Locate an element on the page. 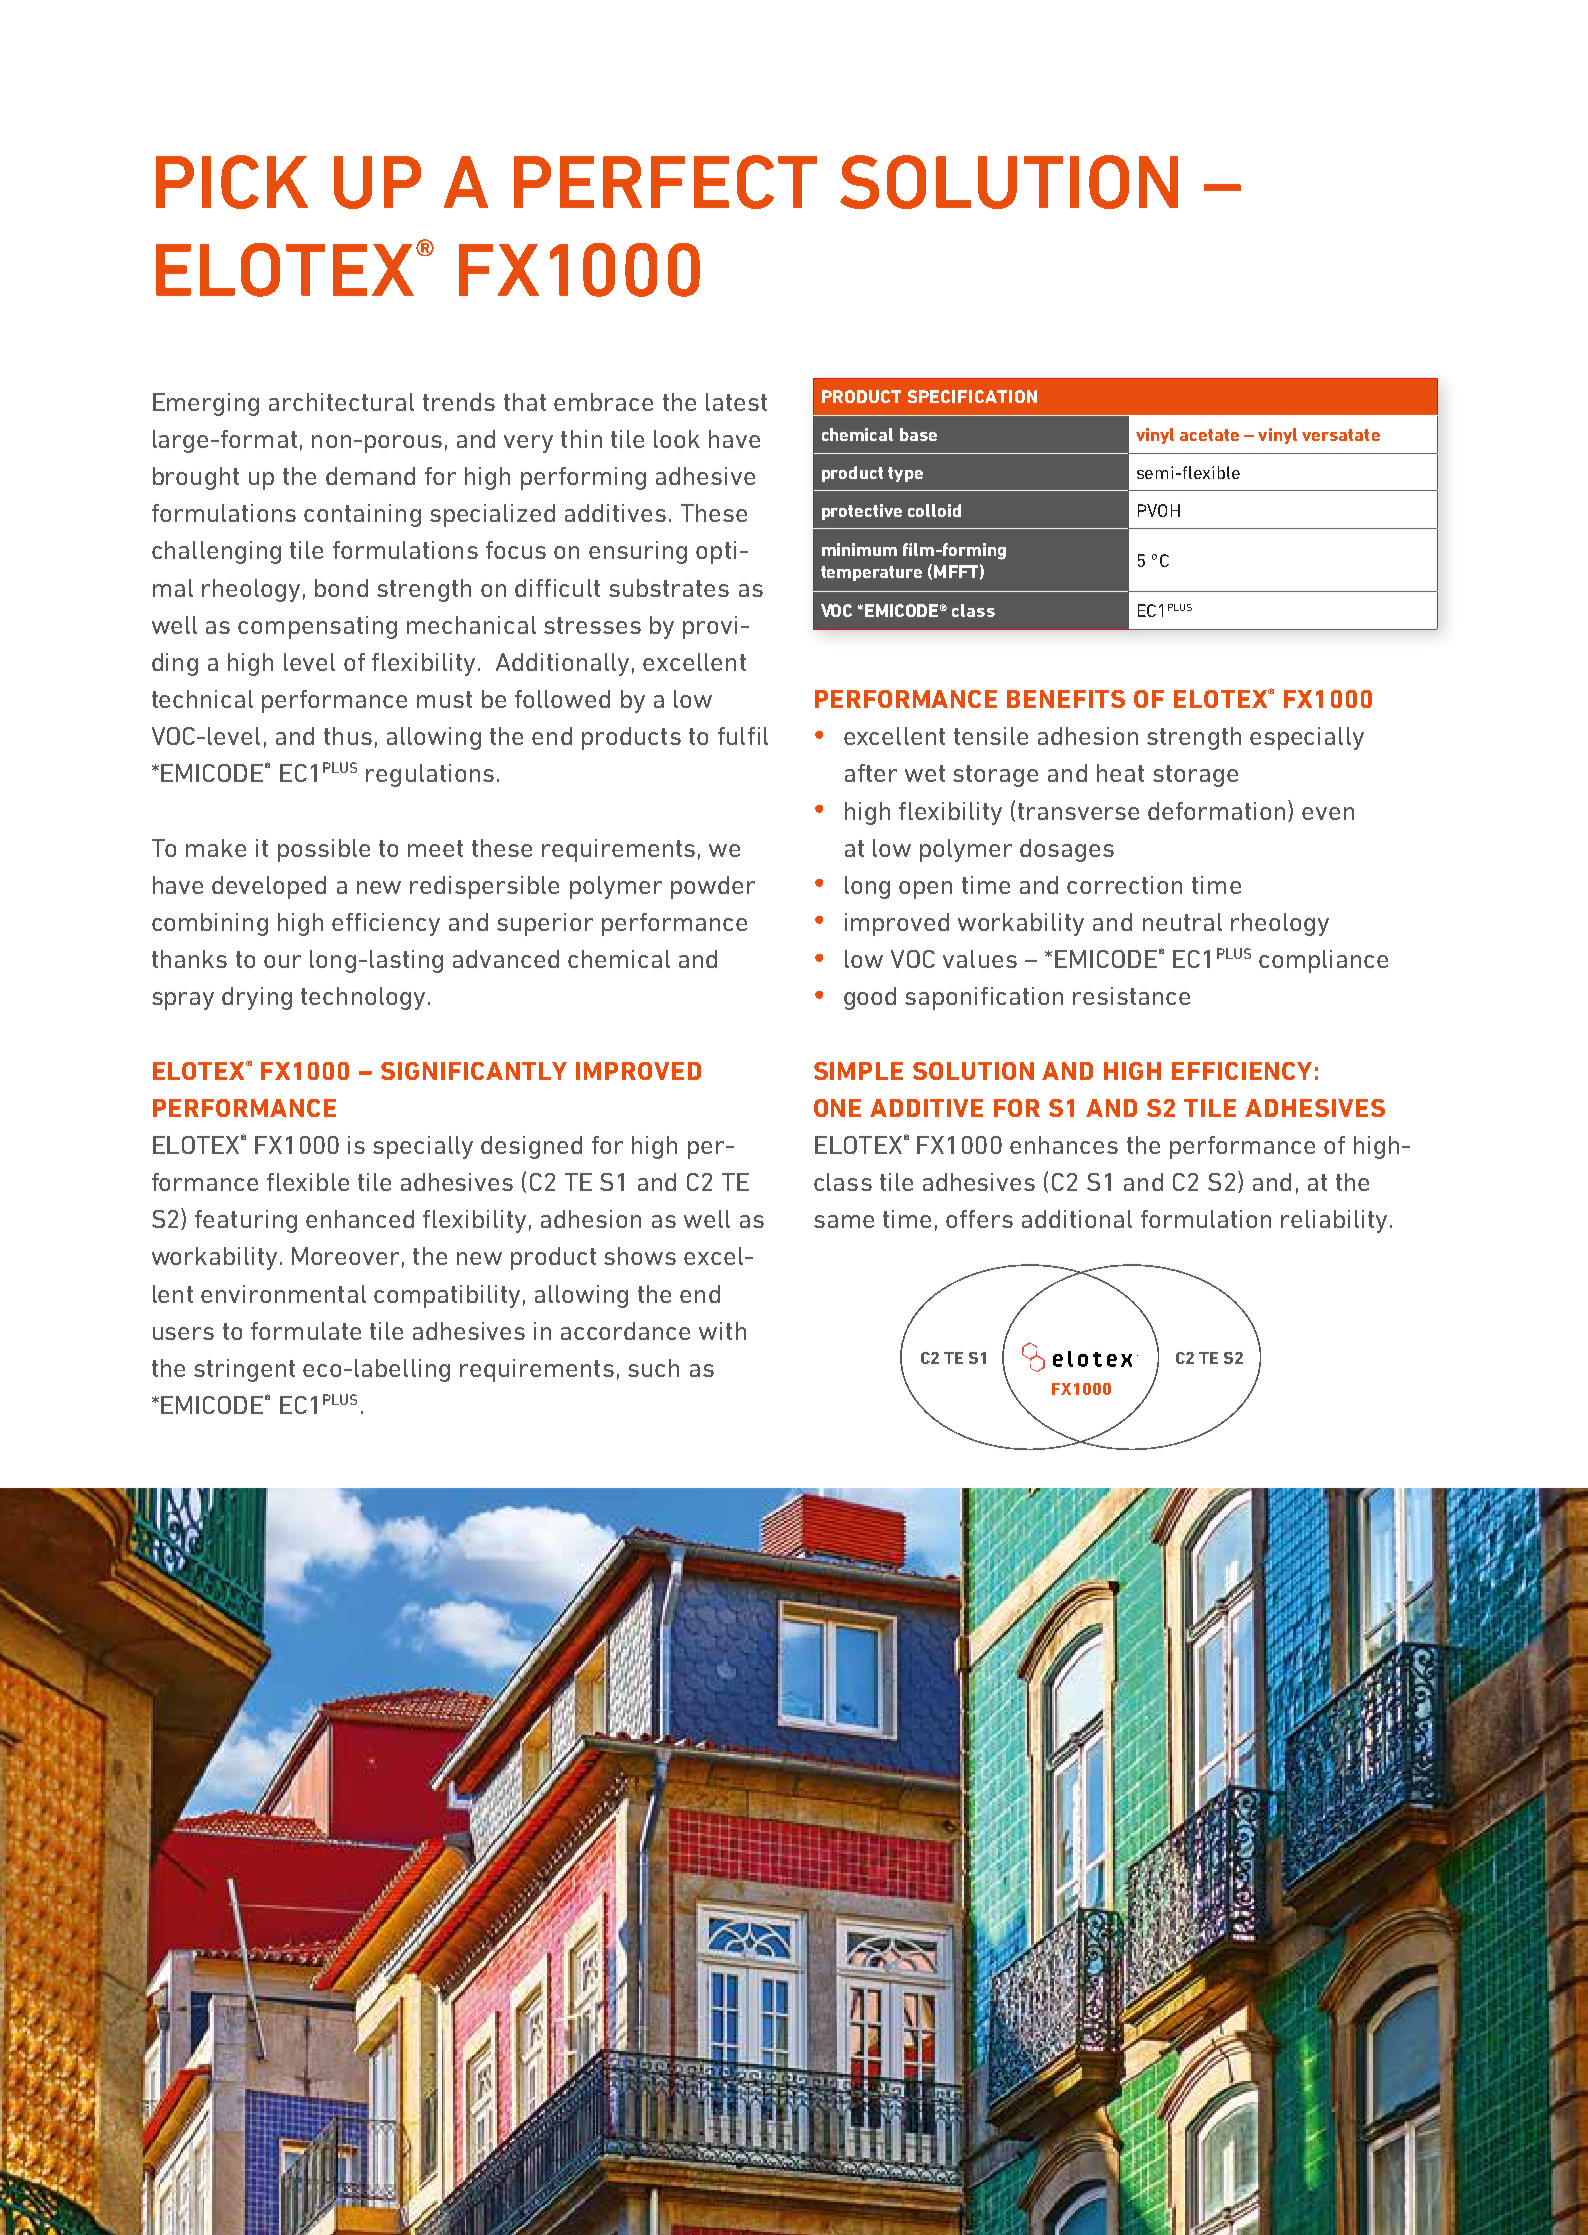 This page has width=1588, height=2235. formulate is located at coordinates (306, 1331).
